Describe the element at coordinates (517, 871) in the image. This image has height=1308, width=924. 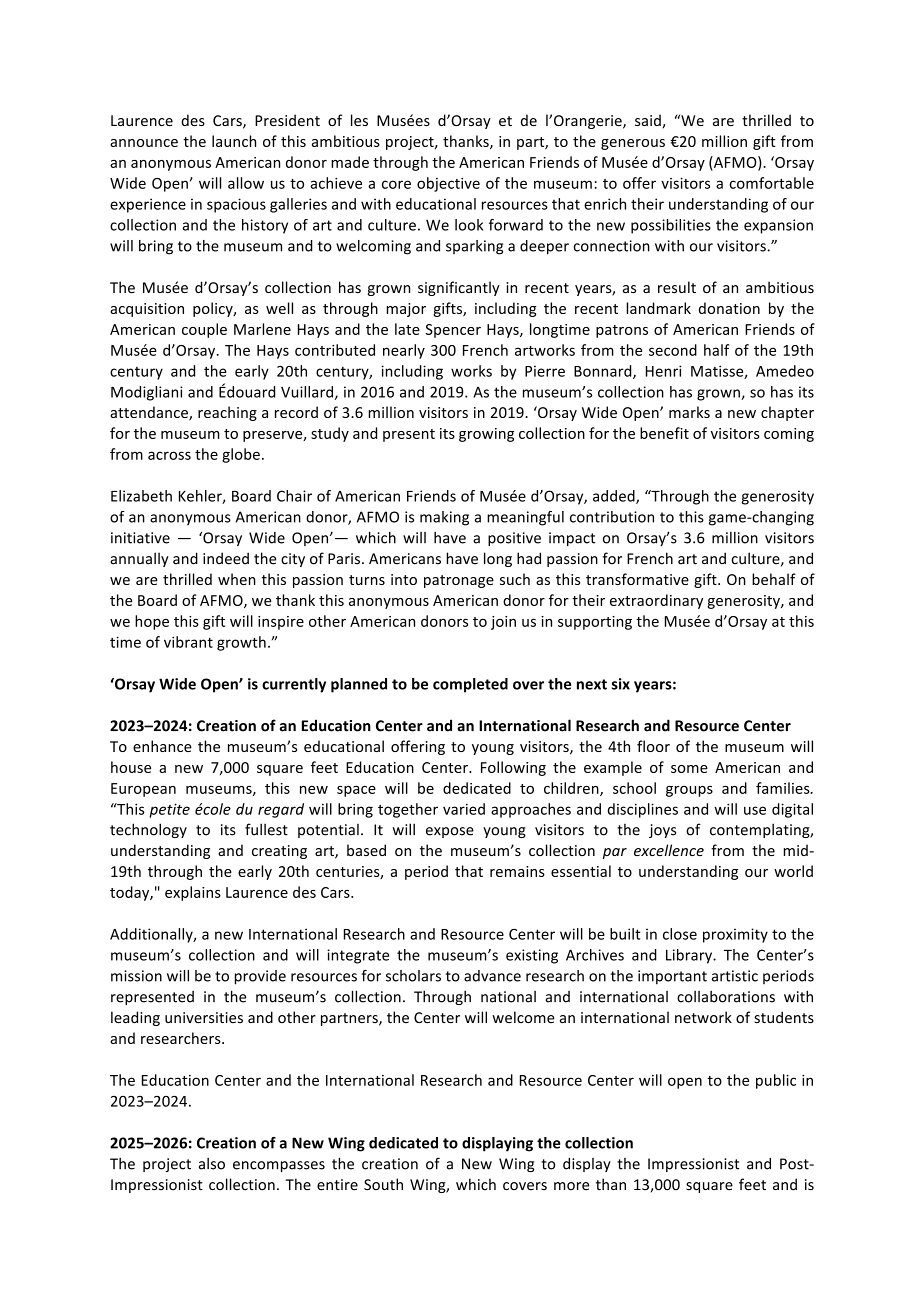
I see `remains` at that location.
